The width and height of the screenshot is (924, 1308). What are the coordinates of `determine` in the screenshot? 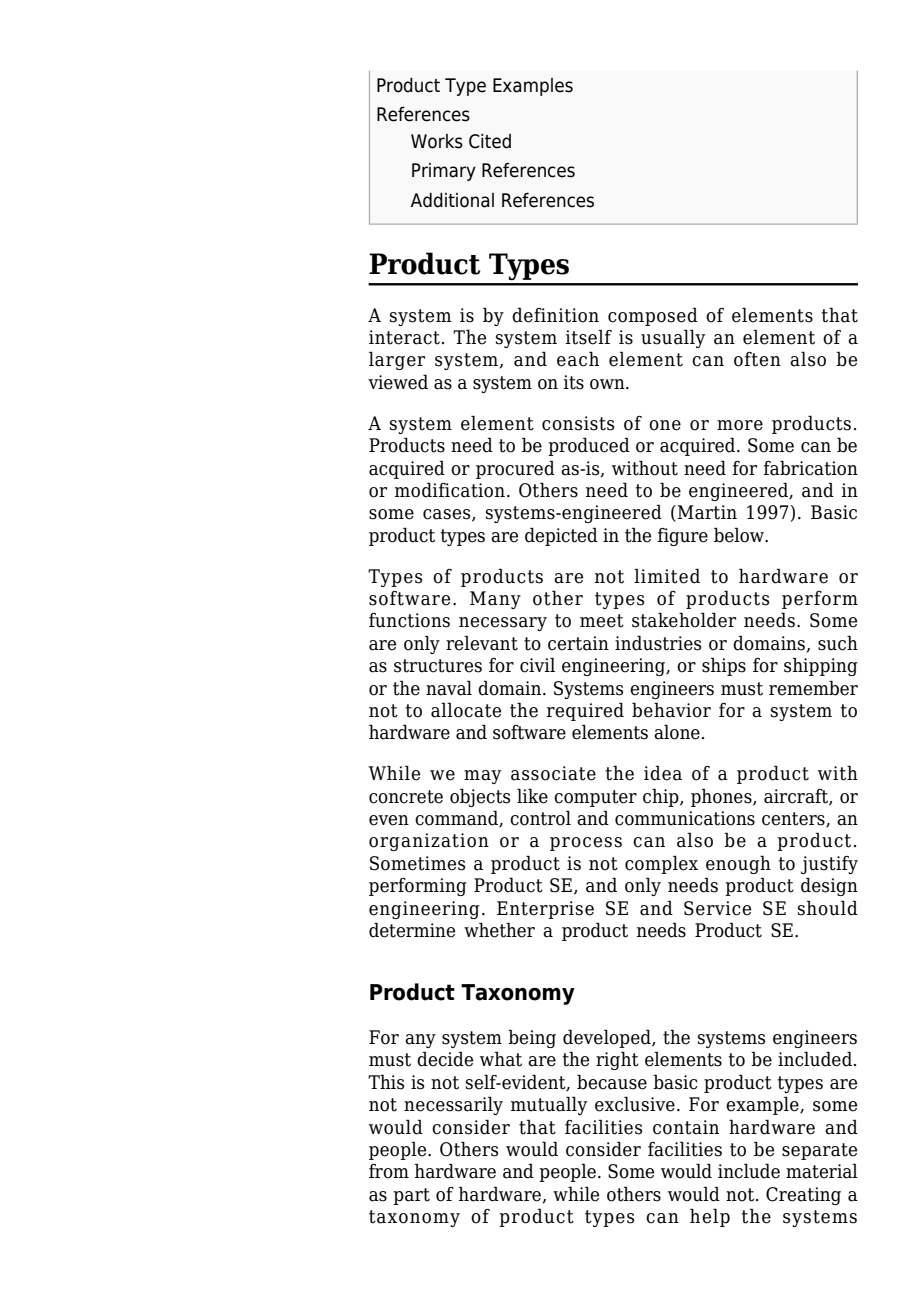 It's located at (412, 930).
